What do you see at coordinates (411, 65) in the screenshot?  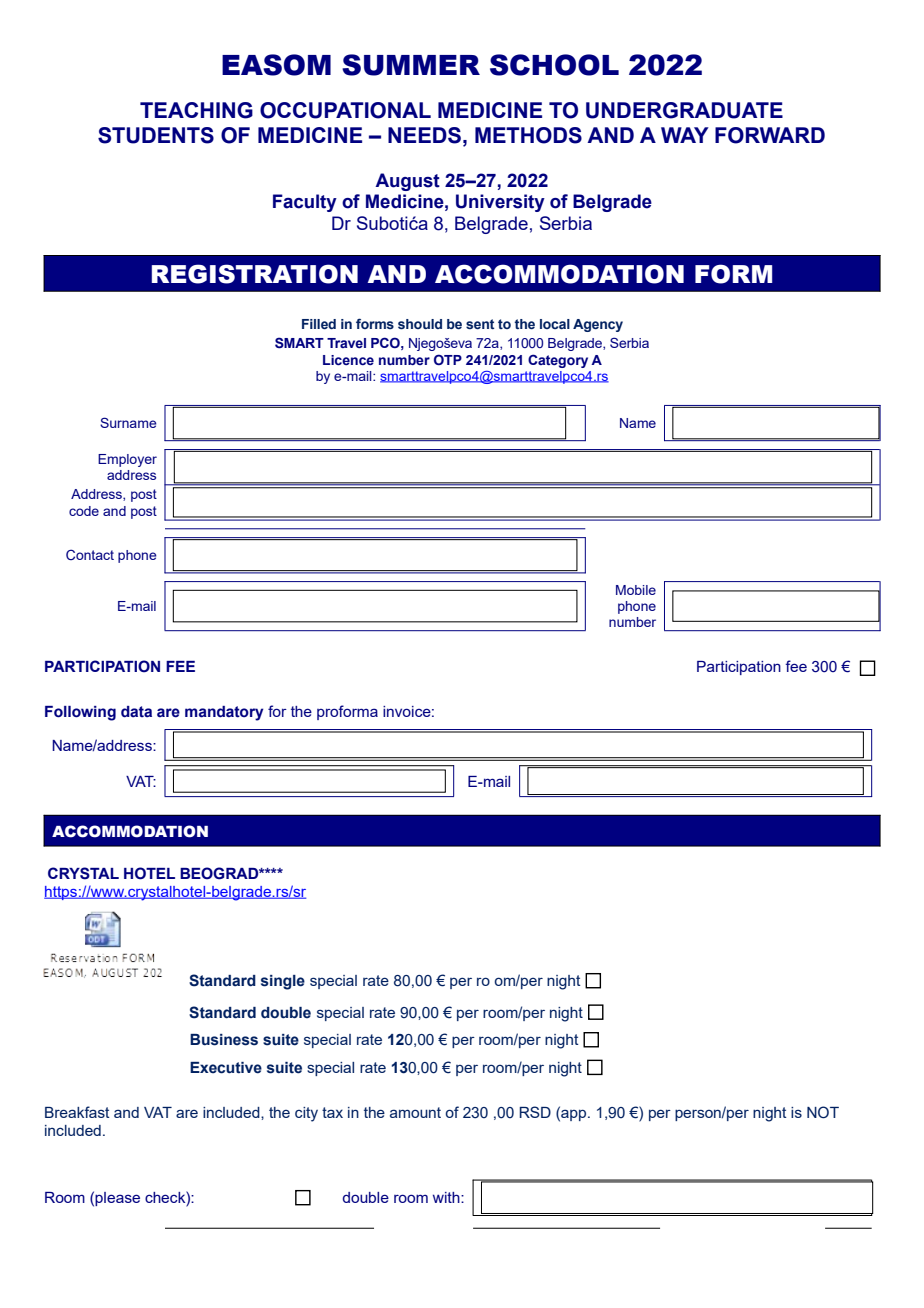 I see `SUMMER` at bounding box center [411, 65].
